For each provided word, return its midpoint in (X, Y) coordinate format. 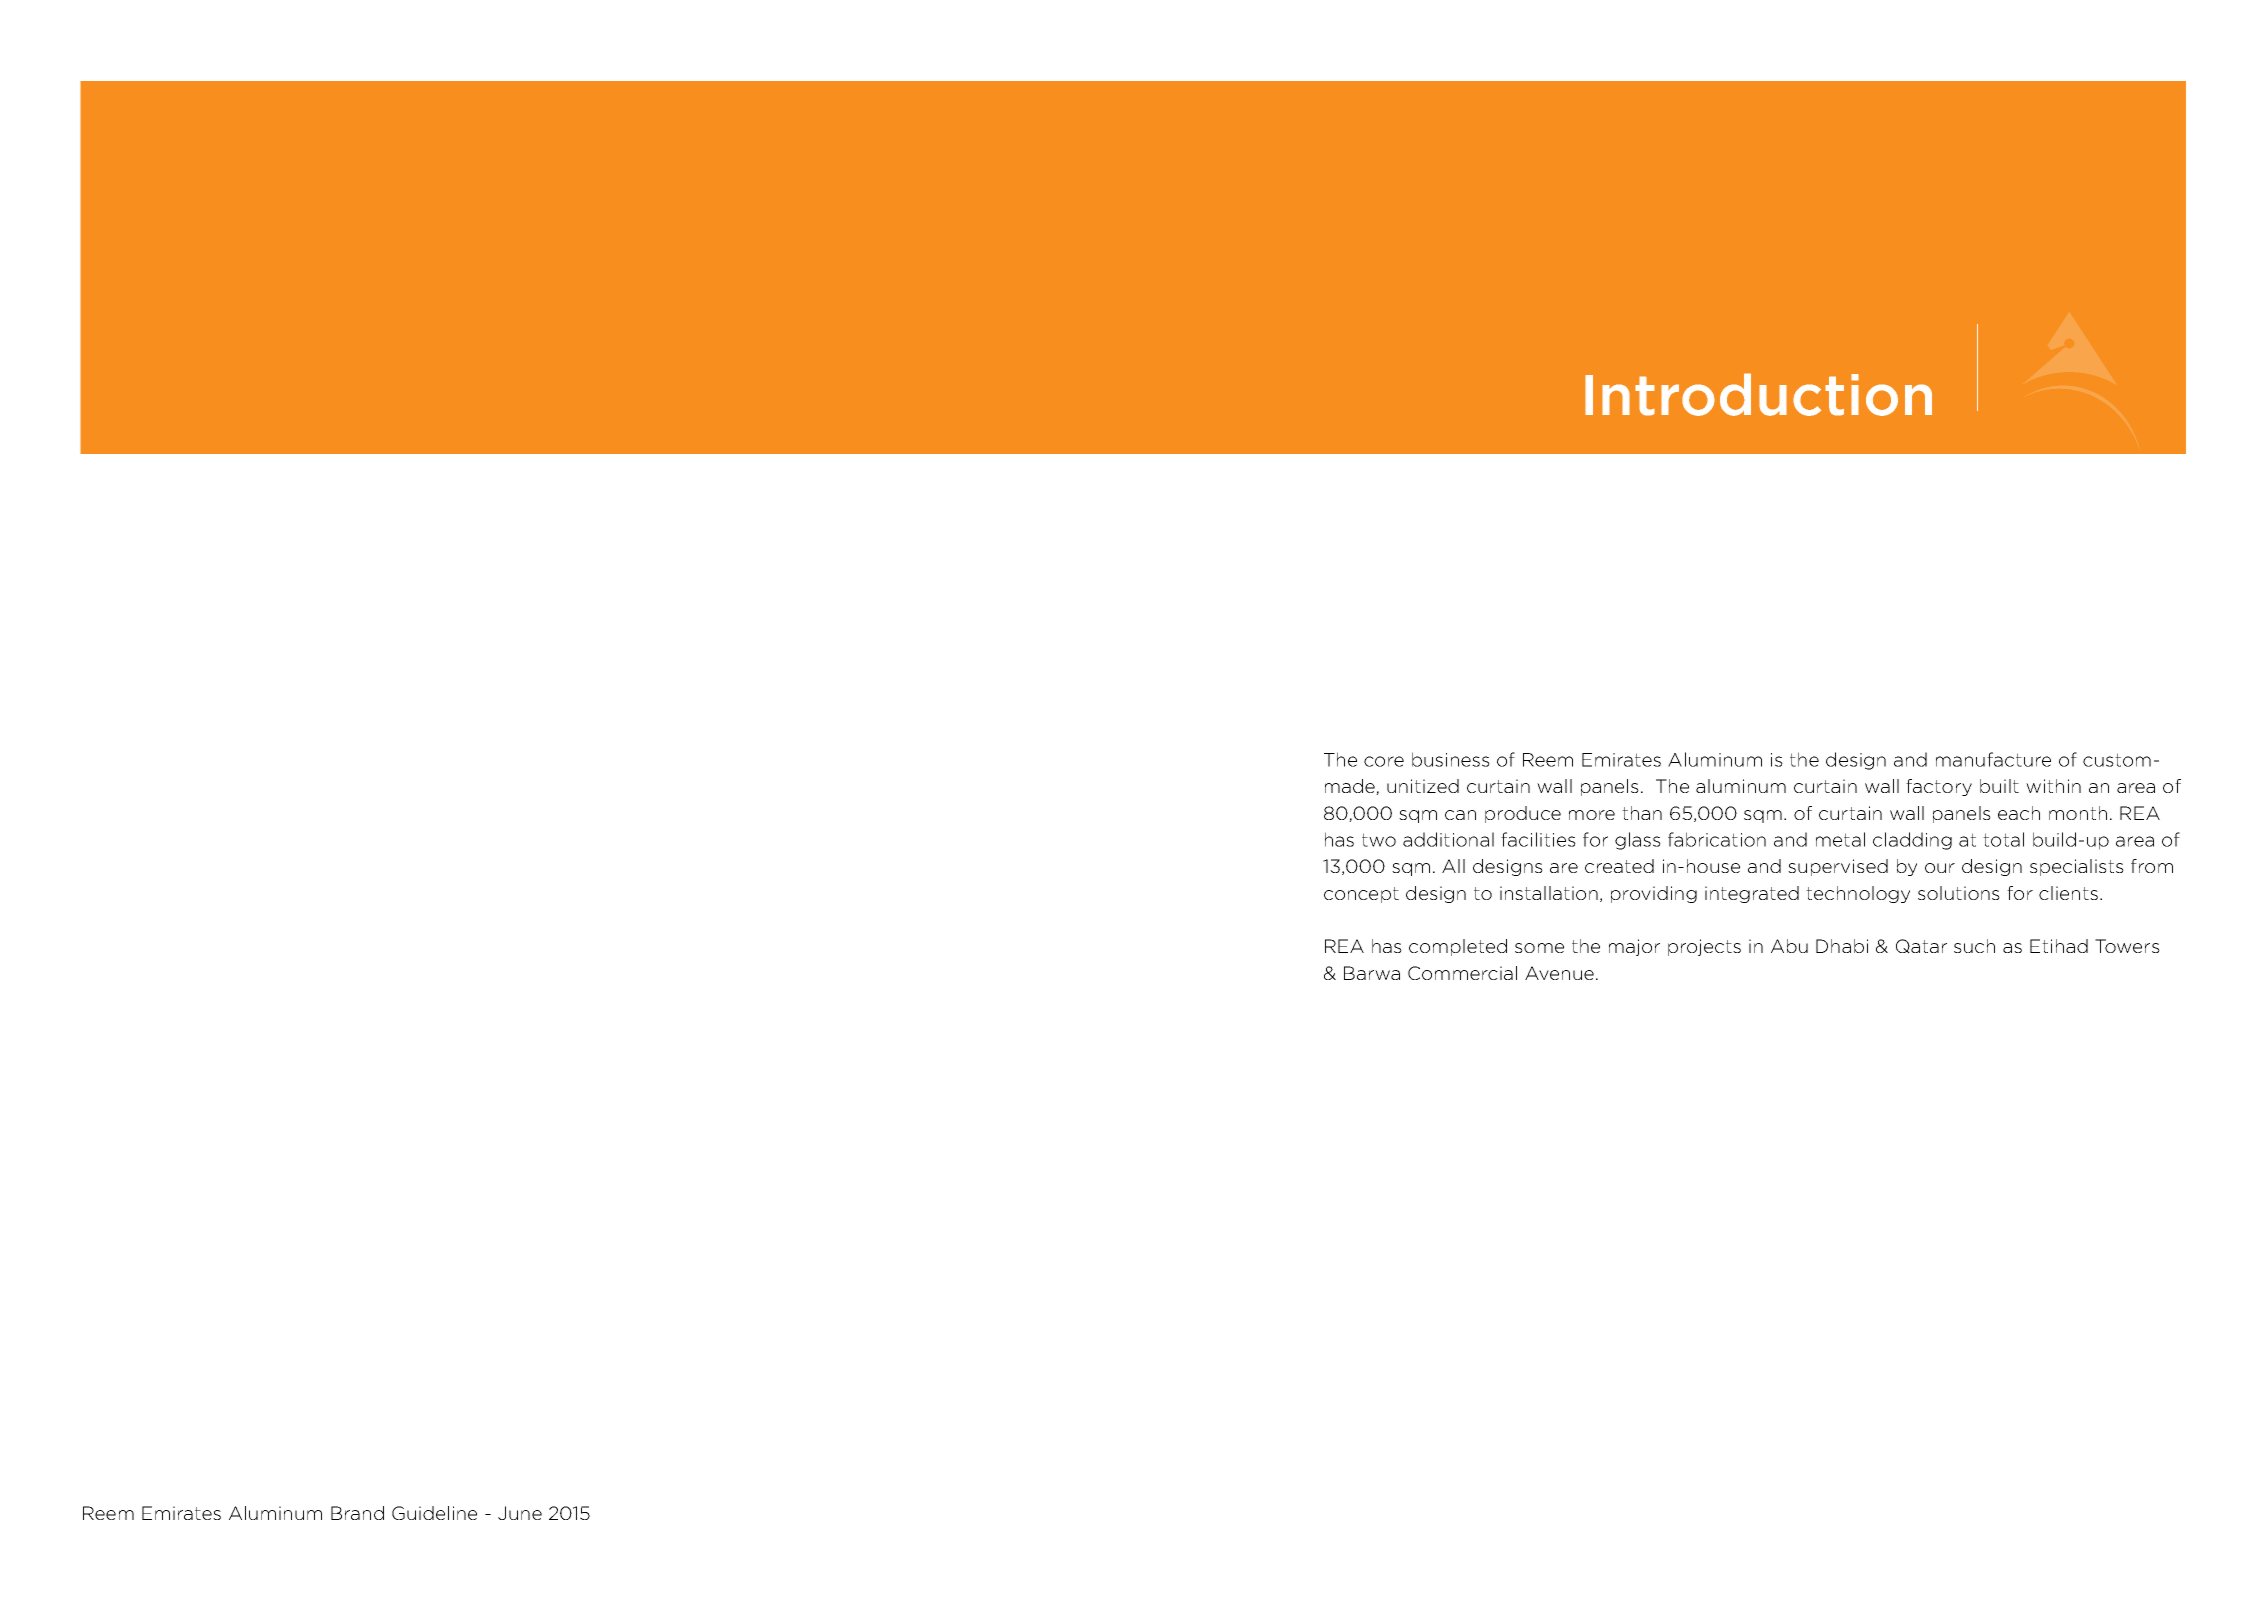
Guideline (434, 1513)
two (1379, 840)
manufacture (1993, 759)
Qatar (1921, 946)
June (520, 1513)
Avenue (1559, 973)
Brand (357, 1513)
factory (1939, 787)
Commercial (1462, 973)
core (1384, 761)
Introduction (1758, 394)
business (1451, 759)
